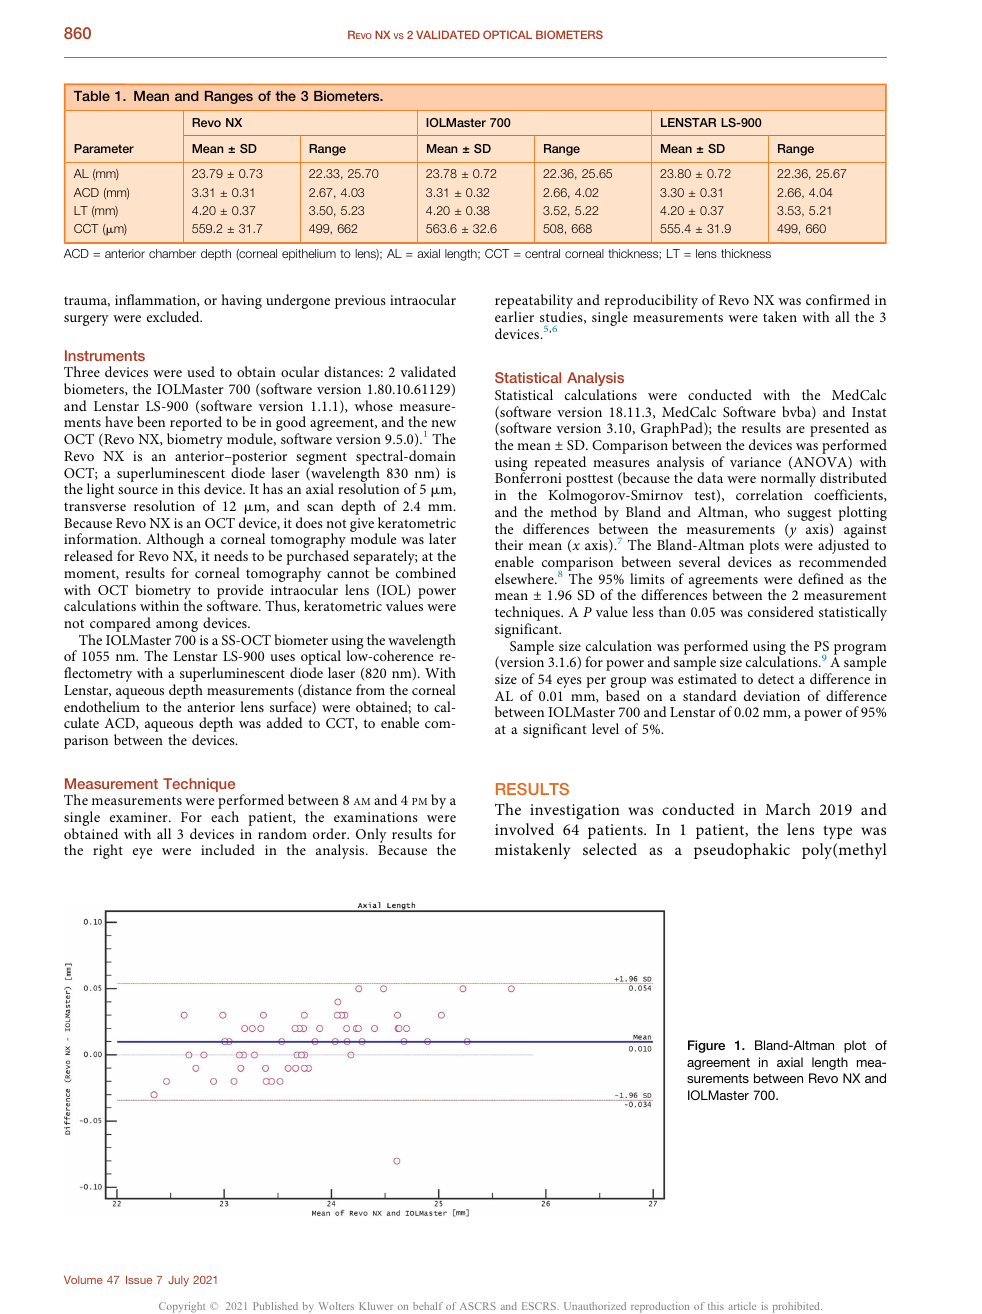 The height and width of the page is (1314, 982). I want to click on Although, so click(175, 540).
